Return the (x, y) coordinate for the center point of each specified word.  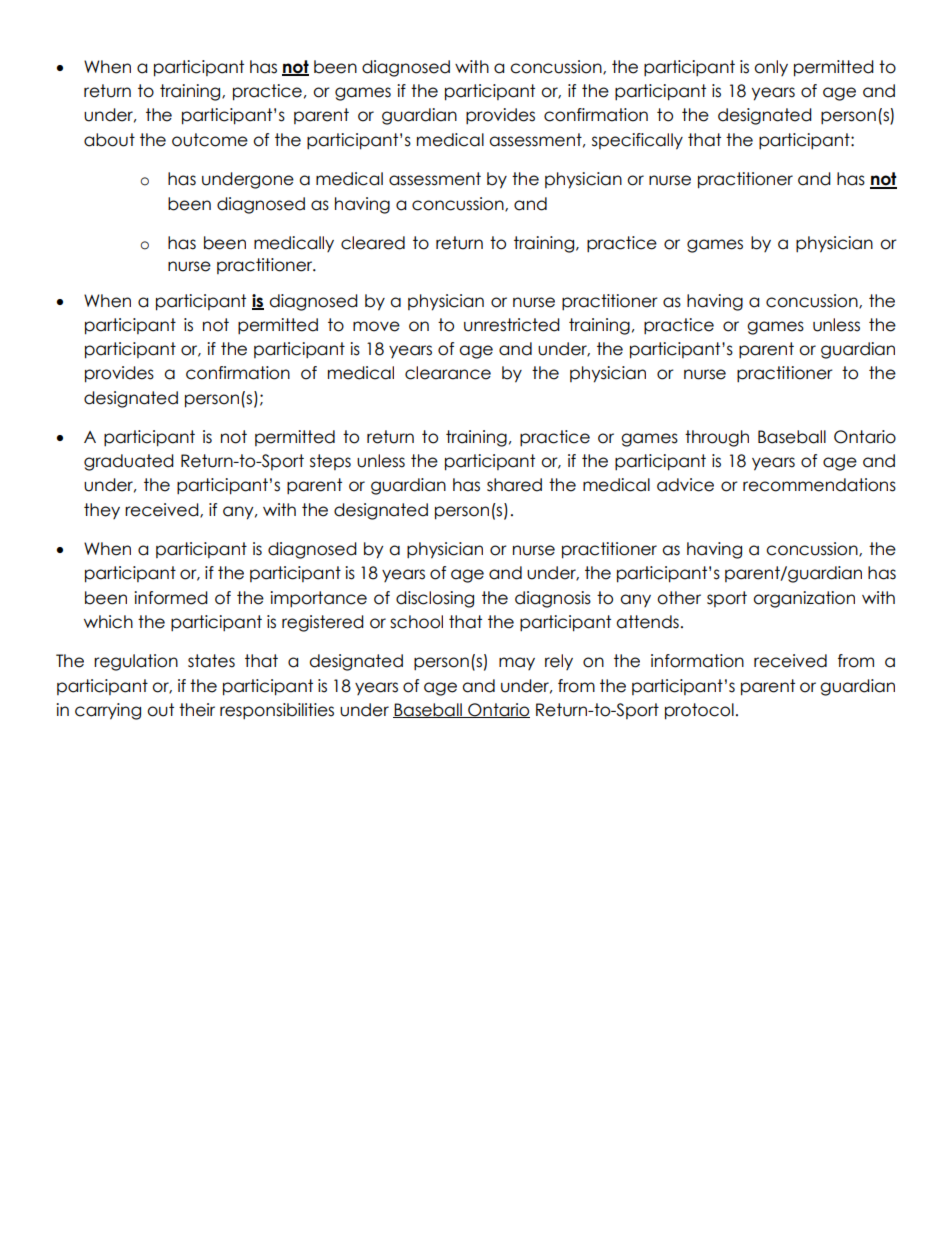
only (771, 68)
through (717, 438)
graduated (129, 462)
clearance (448, 373)
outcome (210, 140)
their (197, 710)
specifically (637, 141)
